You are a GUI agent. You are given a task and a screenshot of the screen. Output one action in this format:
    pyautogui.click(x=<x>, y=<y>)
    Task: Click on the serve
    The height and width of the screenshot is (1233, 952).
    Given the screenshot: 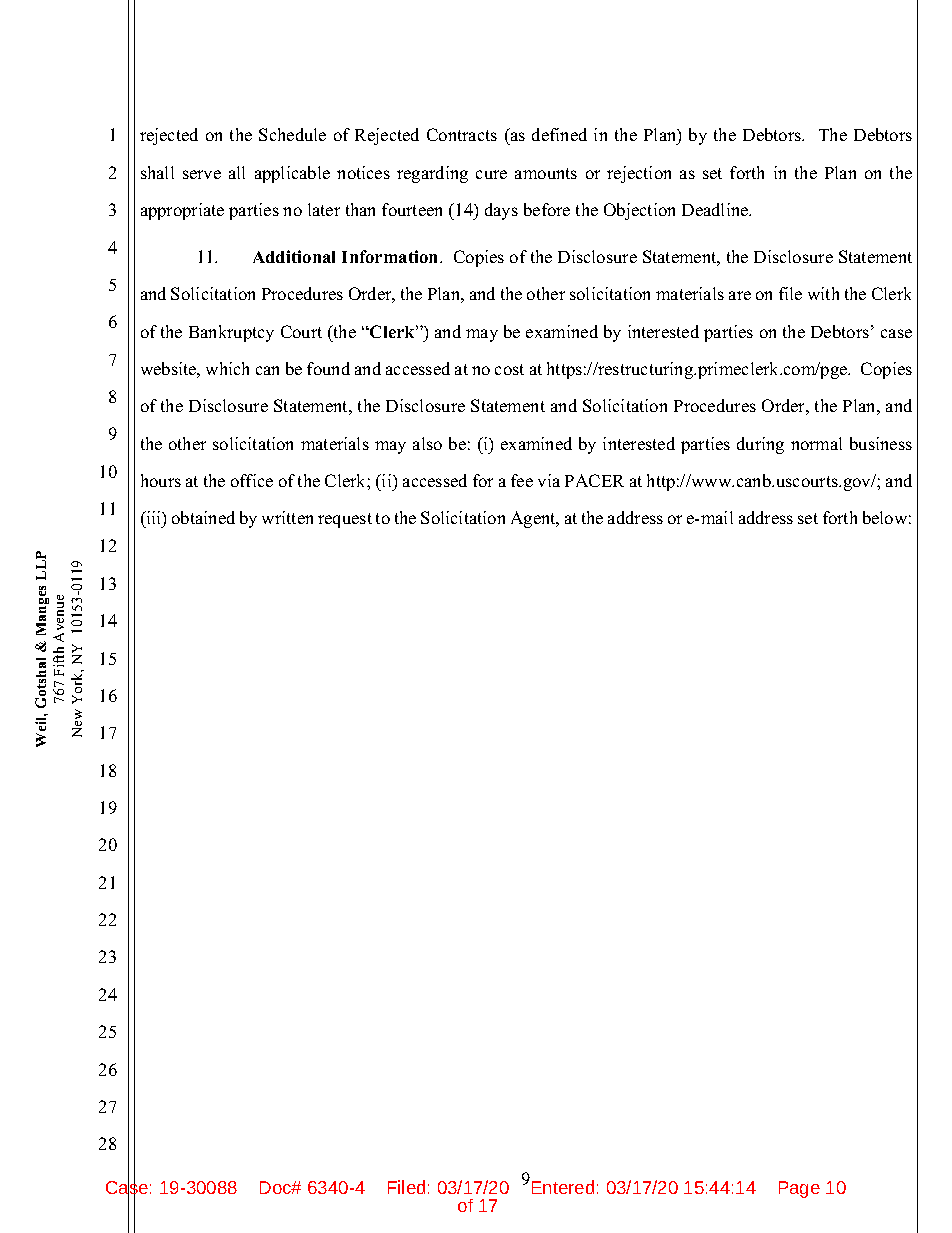 What is the action you would take?
    pyautogui.click(x=202, y=174)
